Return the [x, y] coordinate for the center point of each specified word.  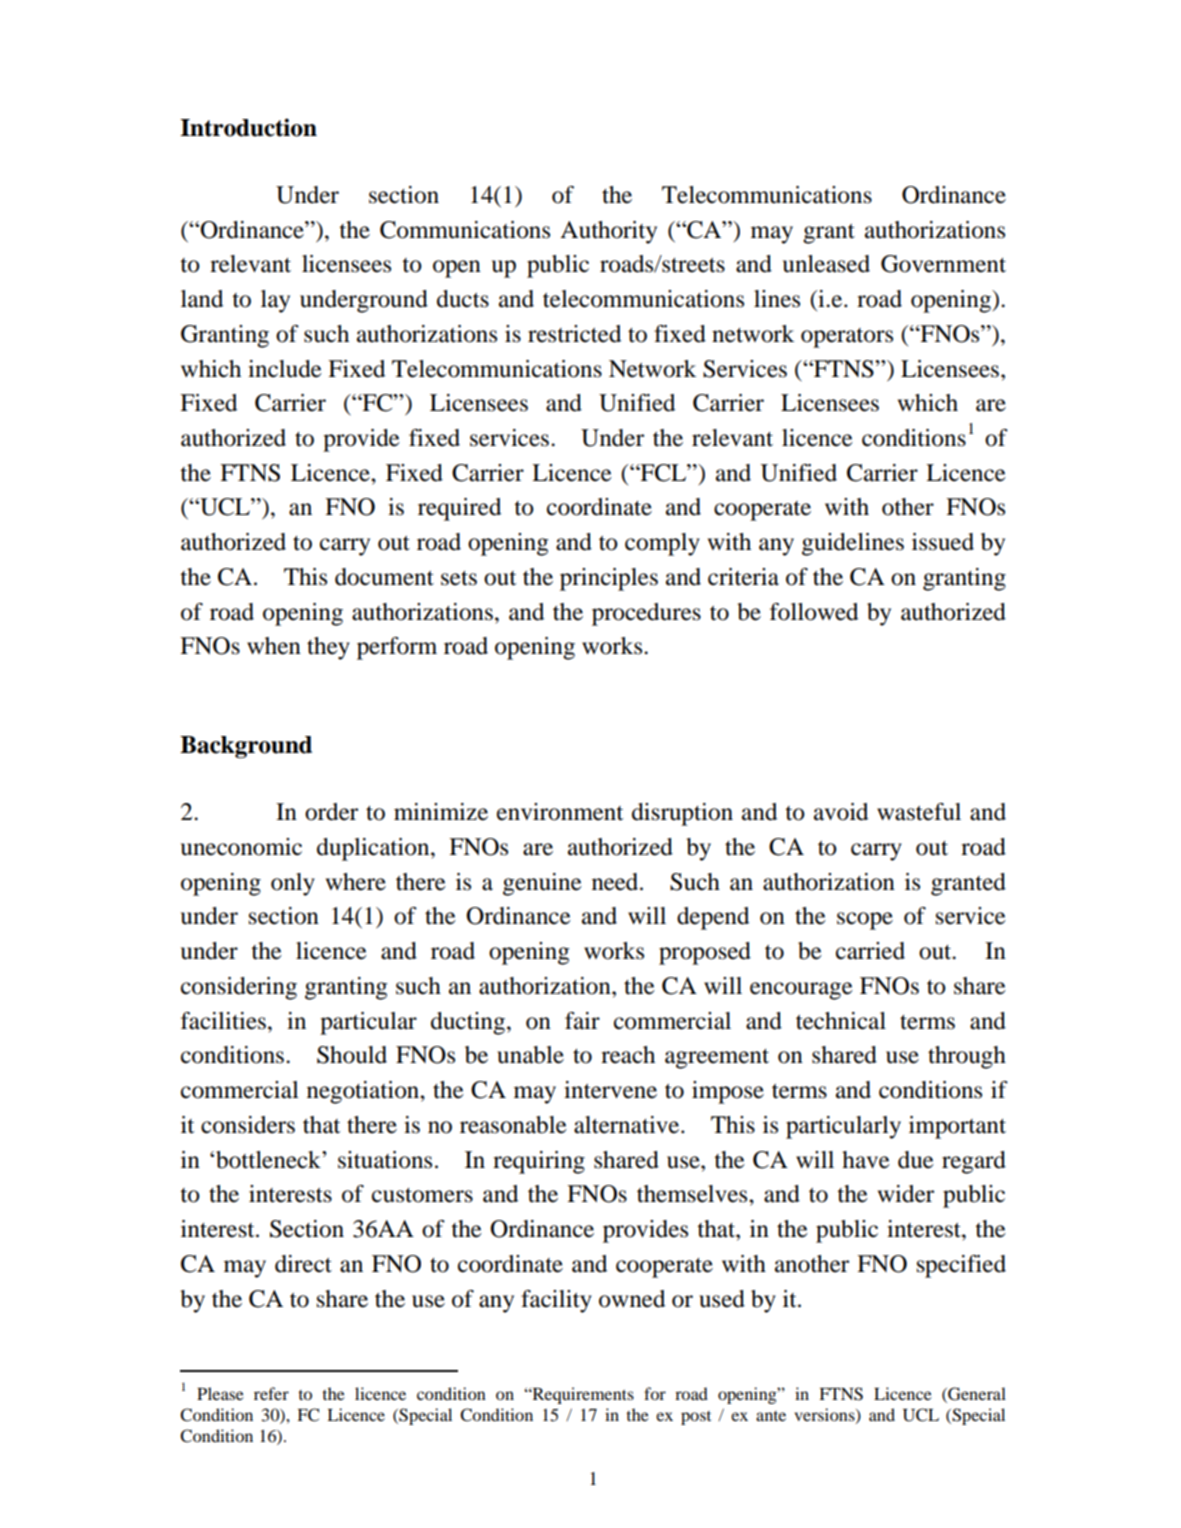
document [384, 577]
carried [870, 951]
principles [609, 579]
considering [239, 988]
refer [271, 1393]
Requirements [582, 1395]
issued [943, 542]
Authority [608, 232]
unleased [826, 264]
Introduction [248, 127]
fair [582, 1021]
